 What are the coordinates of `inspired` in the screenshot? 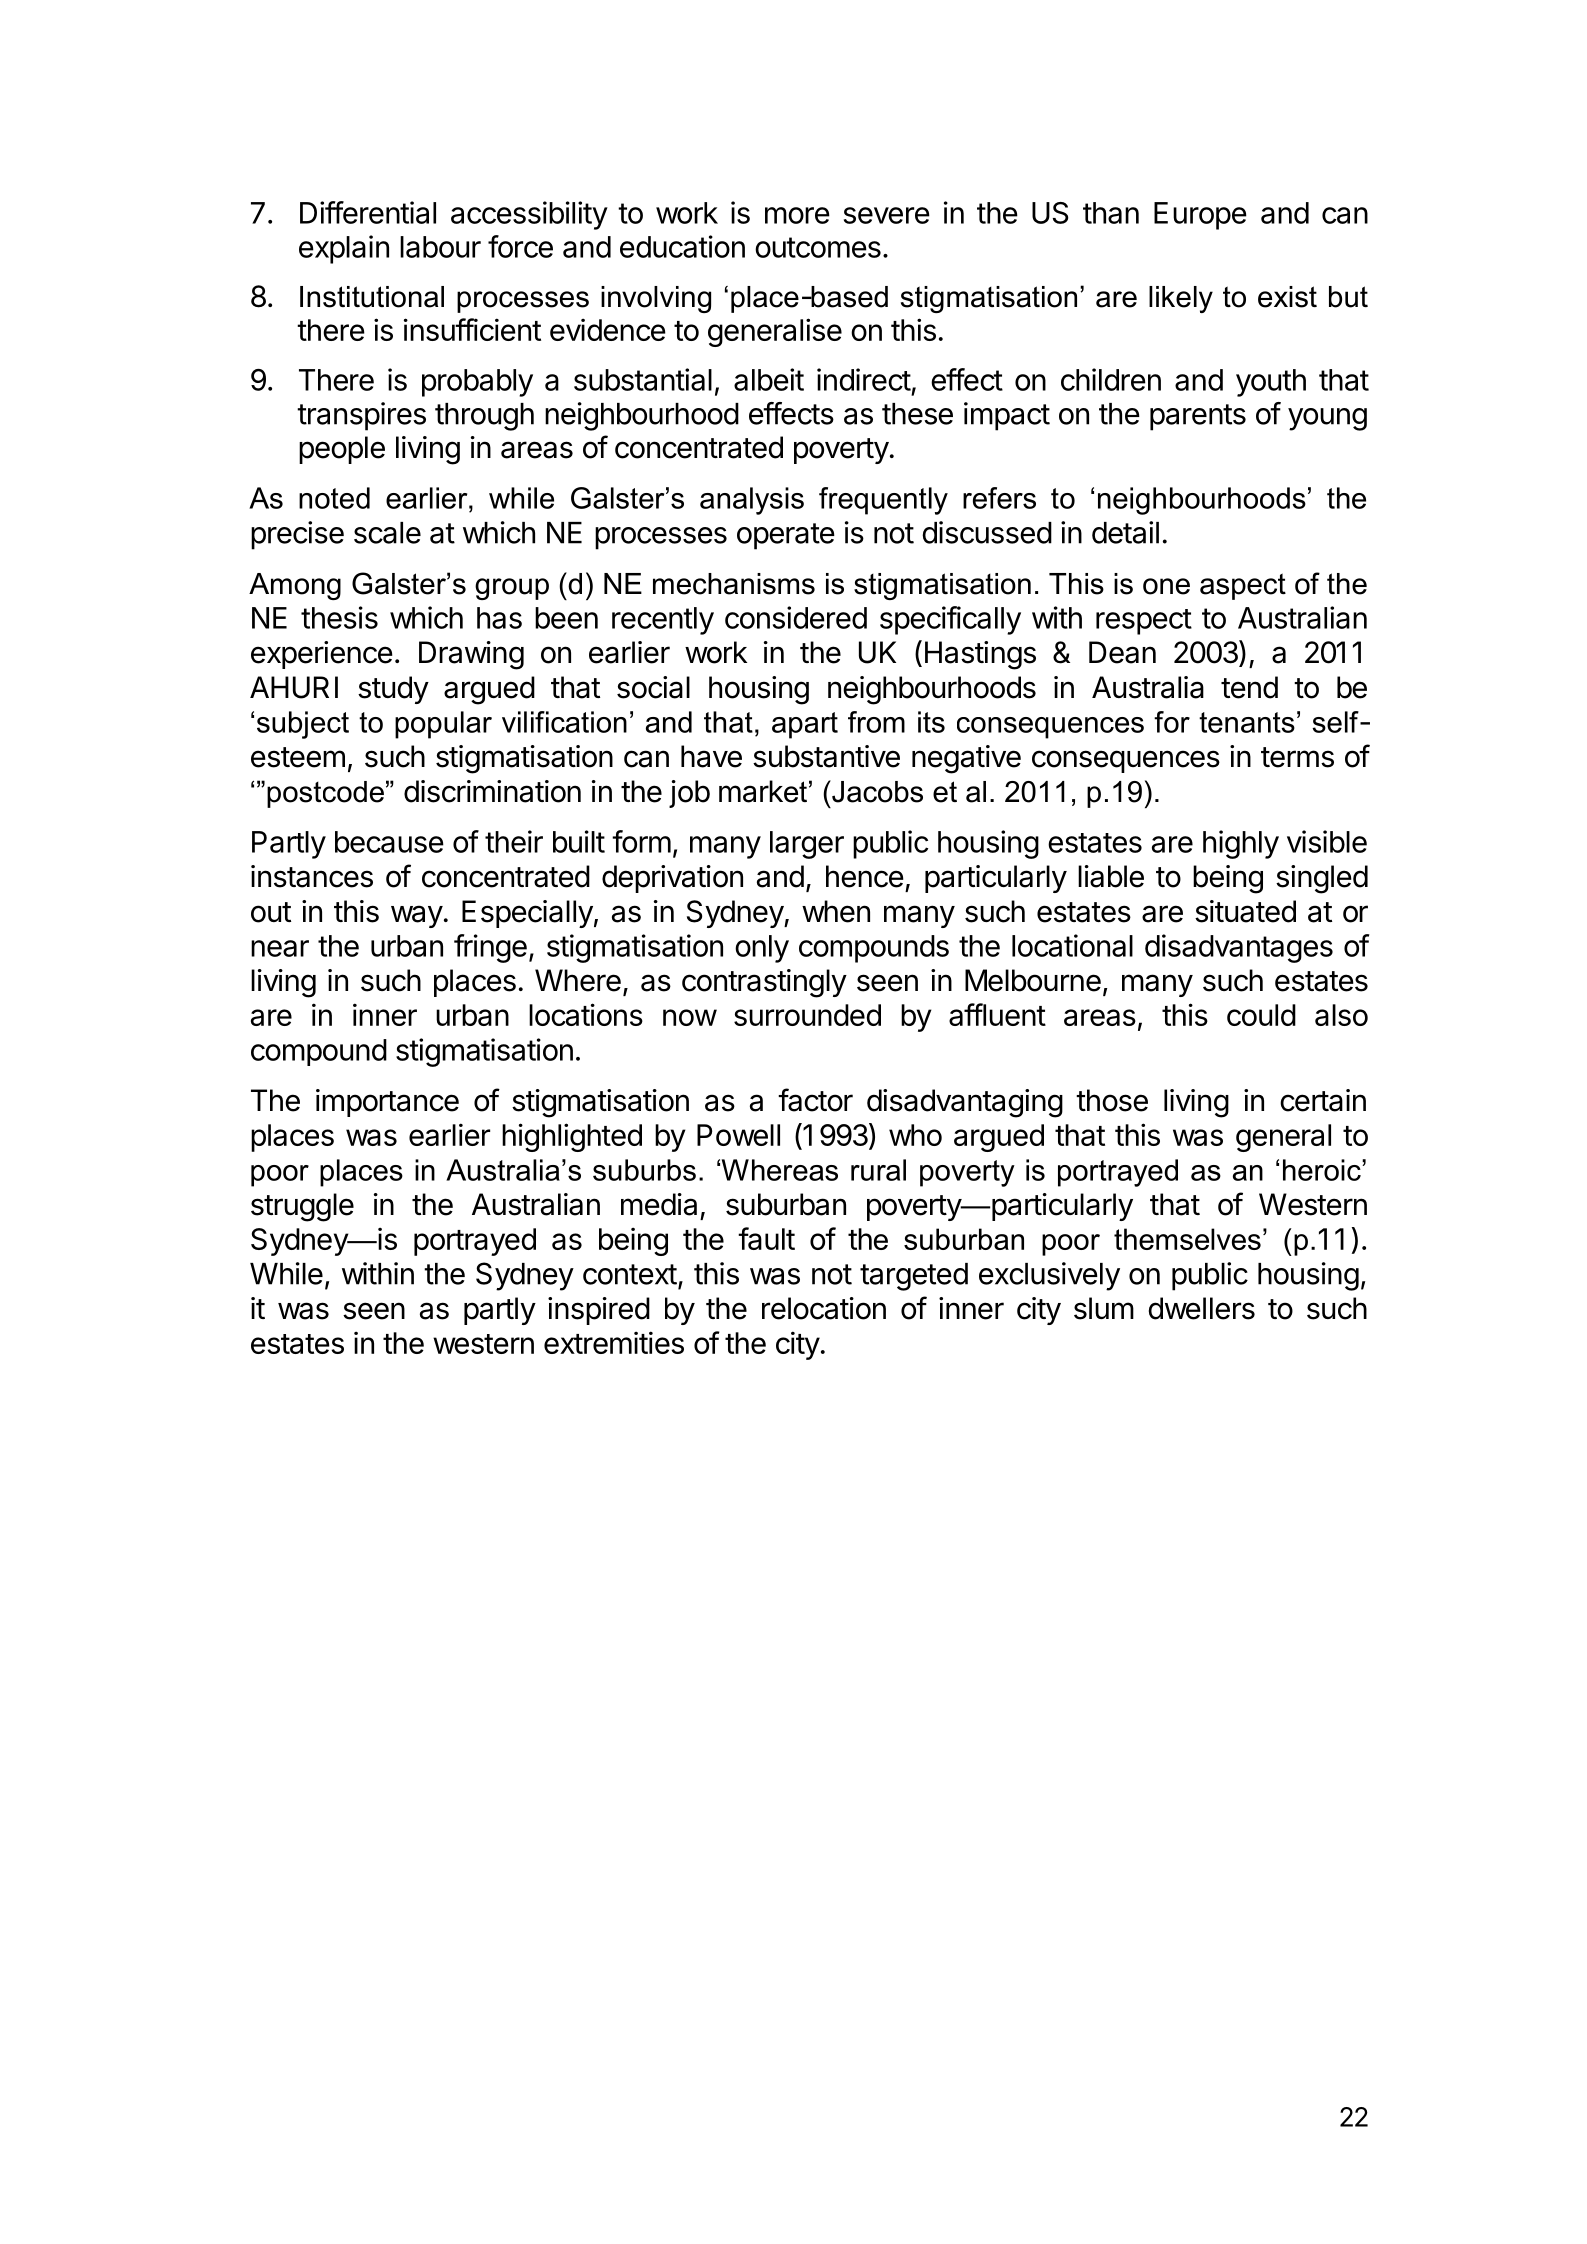 It's located at (599, 1311).
